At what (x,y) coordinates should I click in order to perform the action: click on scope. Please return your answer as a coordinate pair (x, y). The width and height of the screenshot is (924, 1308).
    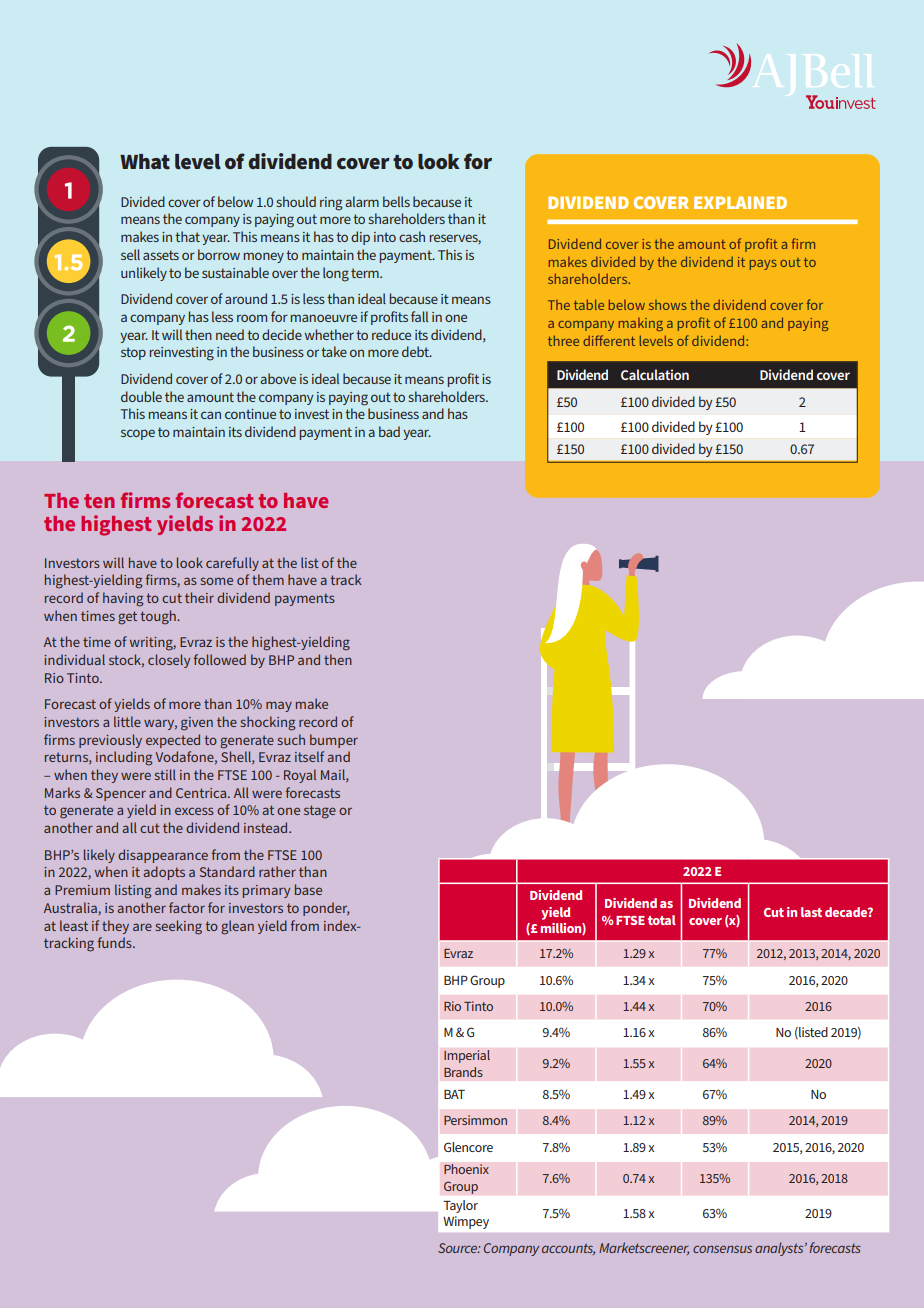
    Looking at the image, I should click on (138, 434).
